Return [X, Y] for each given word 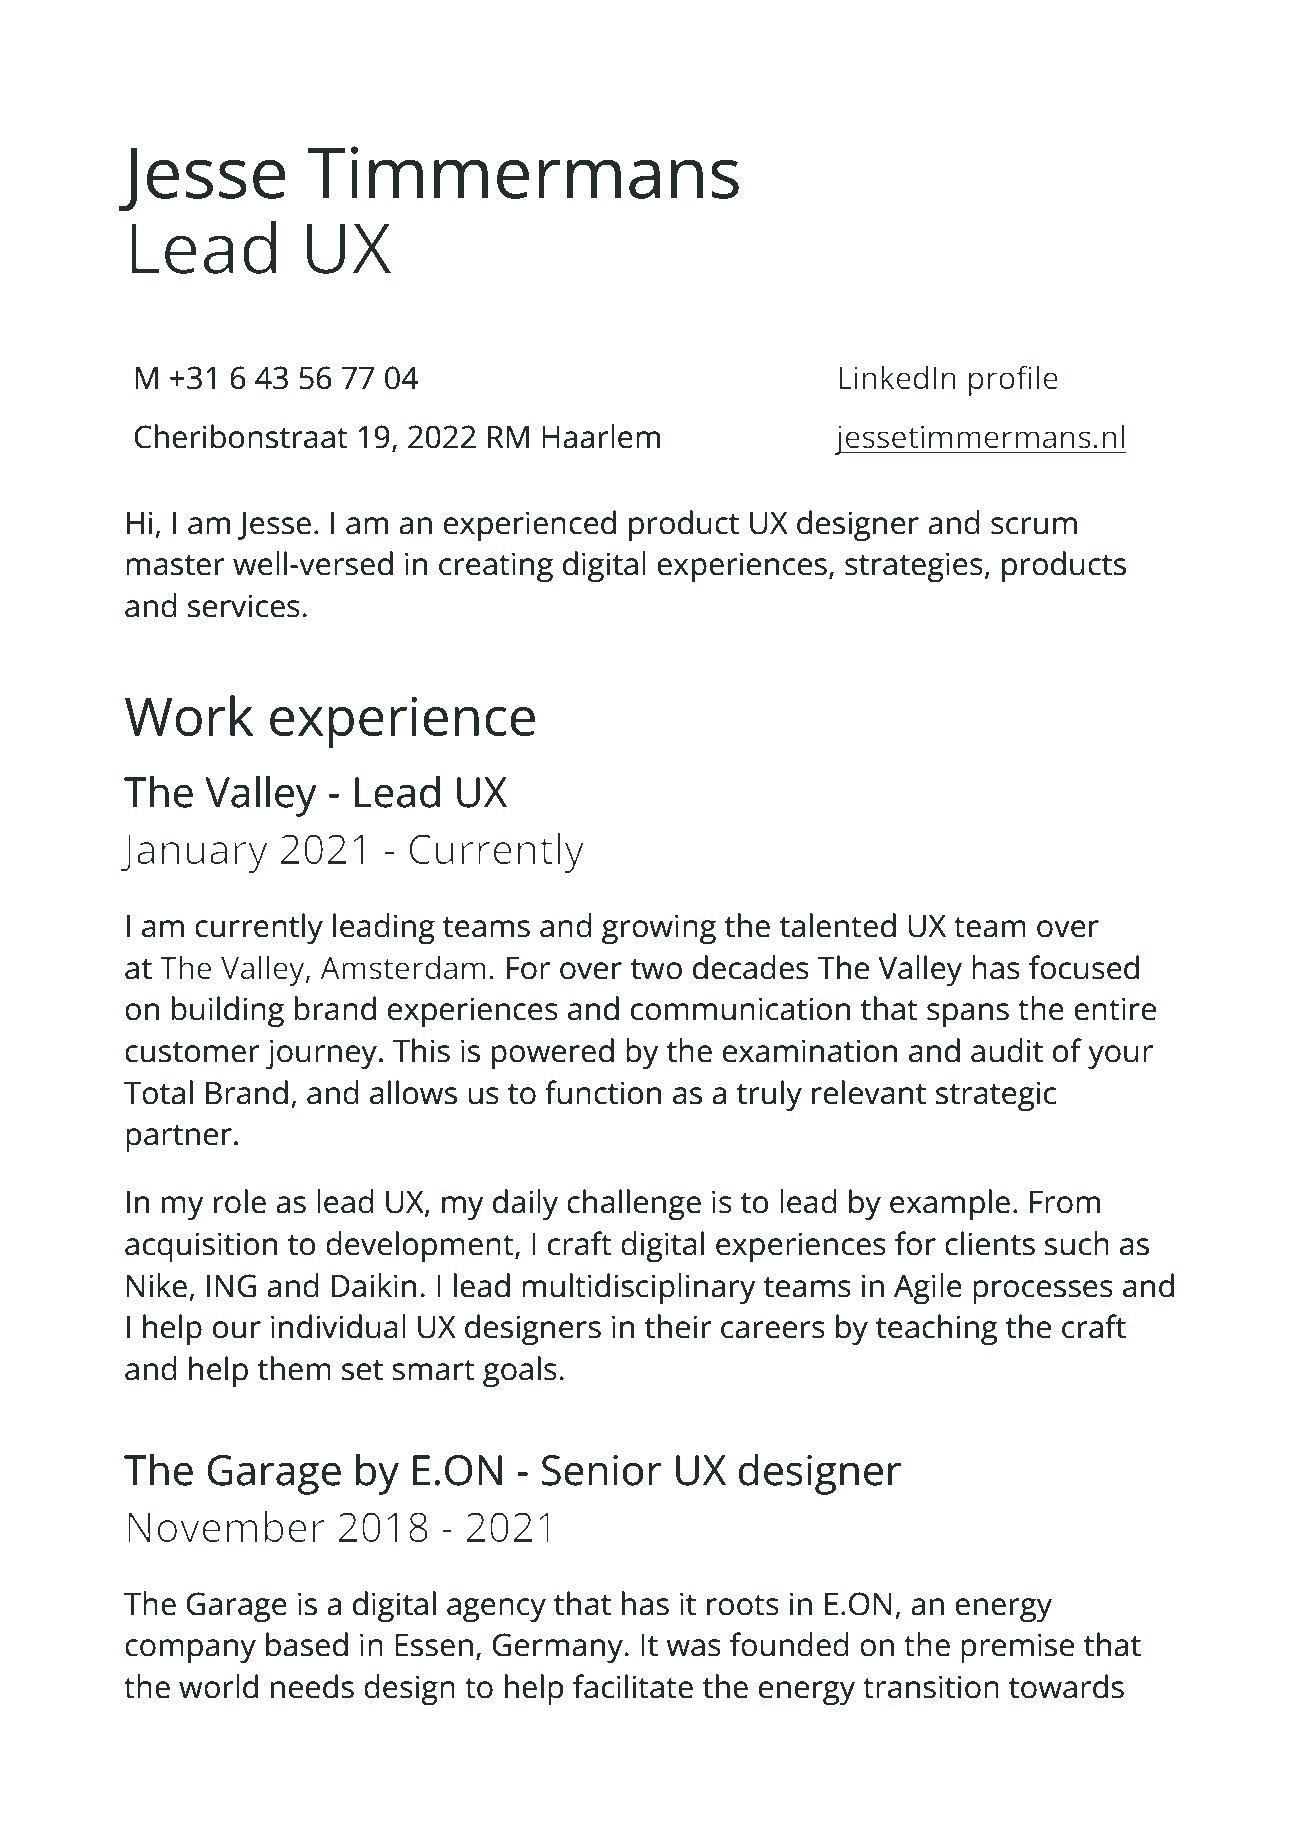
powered [553, 1054]
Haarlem [601, 436]
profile [1013, 380]
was [693, 1648]
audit [1007, 1050]
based [307, 1644]
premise [1017, 1648]
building [228, 1012]
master [175, 565]
